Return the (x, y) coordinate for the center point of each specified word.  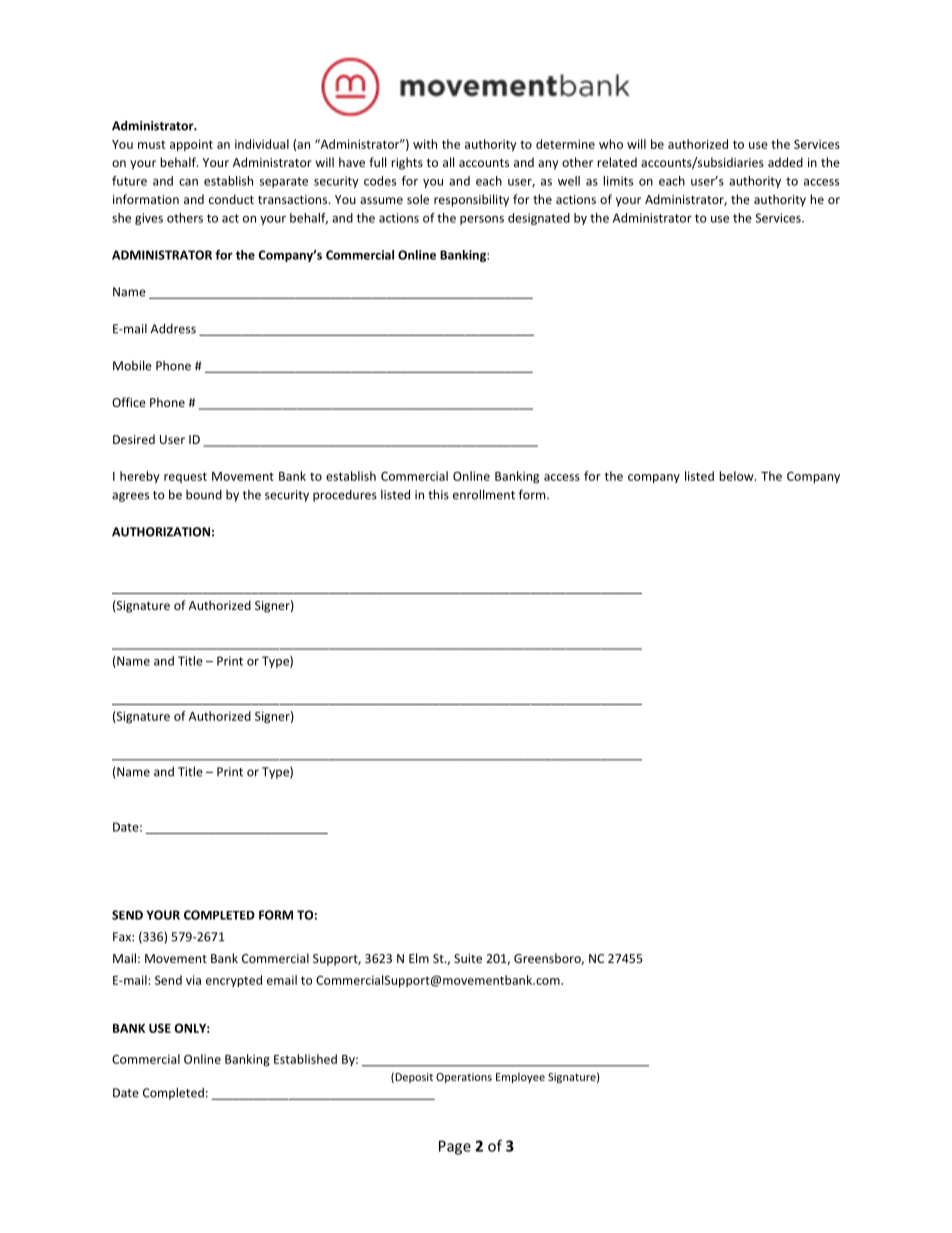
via (193, 980)
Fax (123, 937)
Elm (419, 958)
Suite (468, 958)
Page (455, 1147)
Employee (520, 1077)
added (785, 162)
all (448, 162)
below (737, 476)
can (188, 182)
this (438, 494)
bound (204, 495)
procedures (345, 496)
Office (129, 402)
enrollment (484, 494)
